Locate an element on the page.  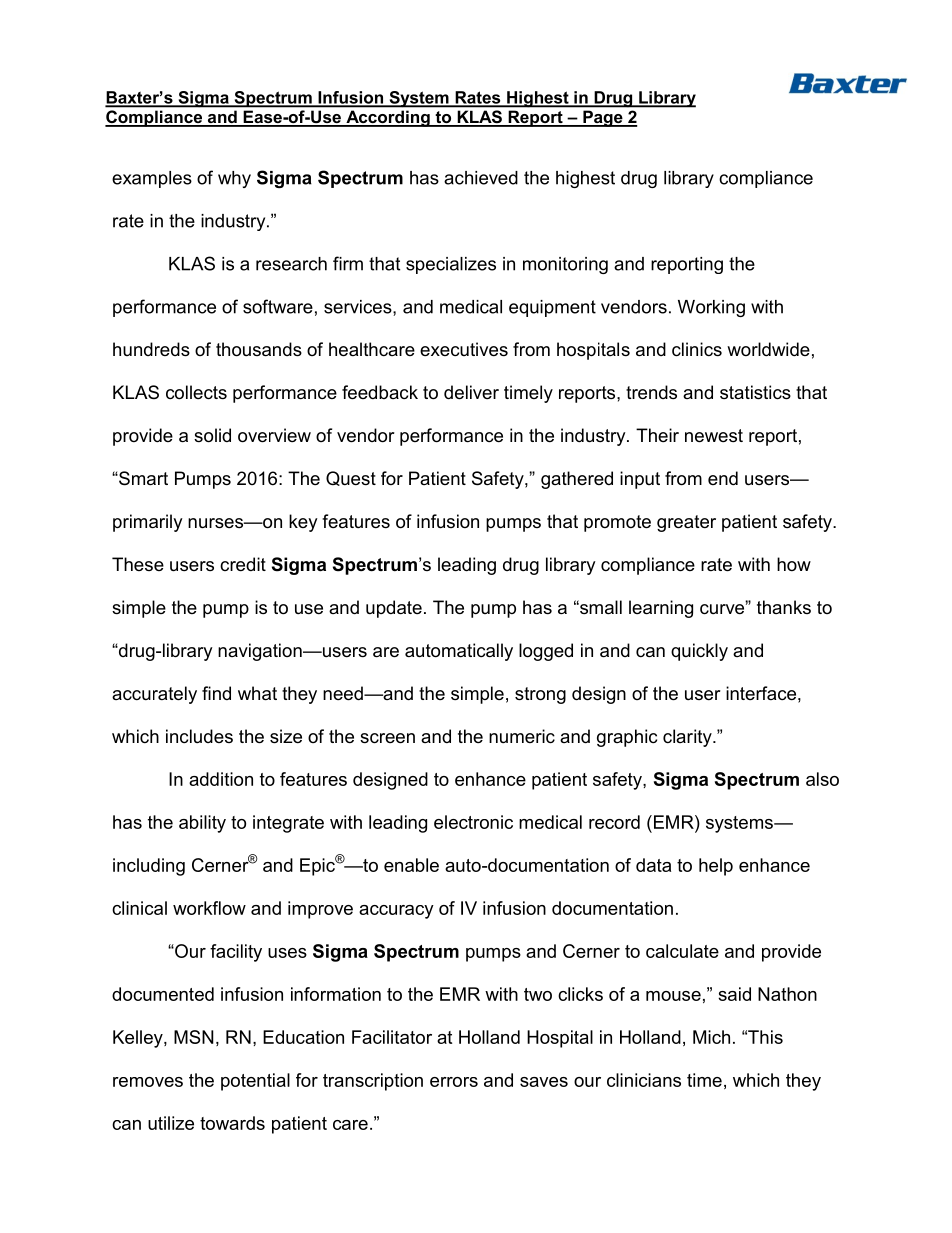
errors is located at coordinates (454, 1082).
